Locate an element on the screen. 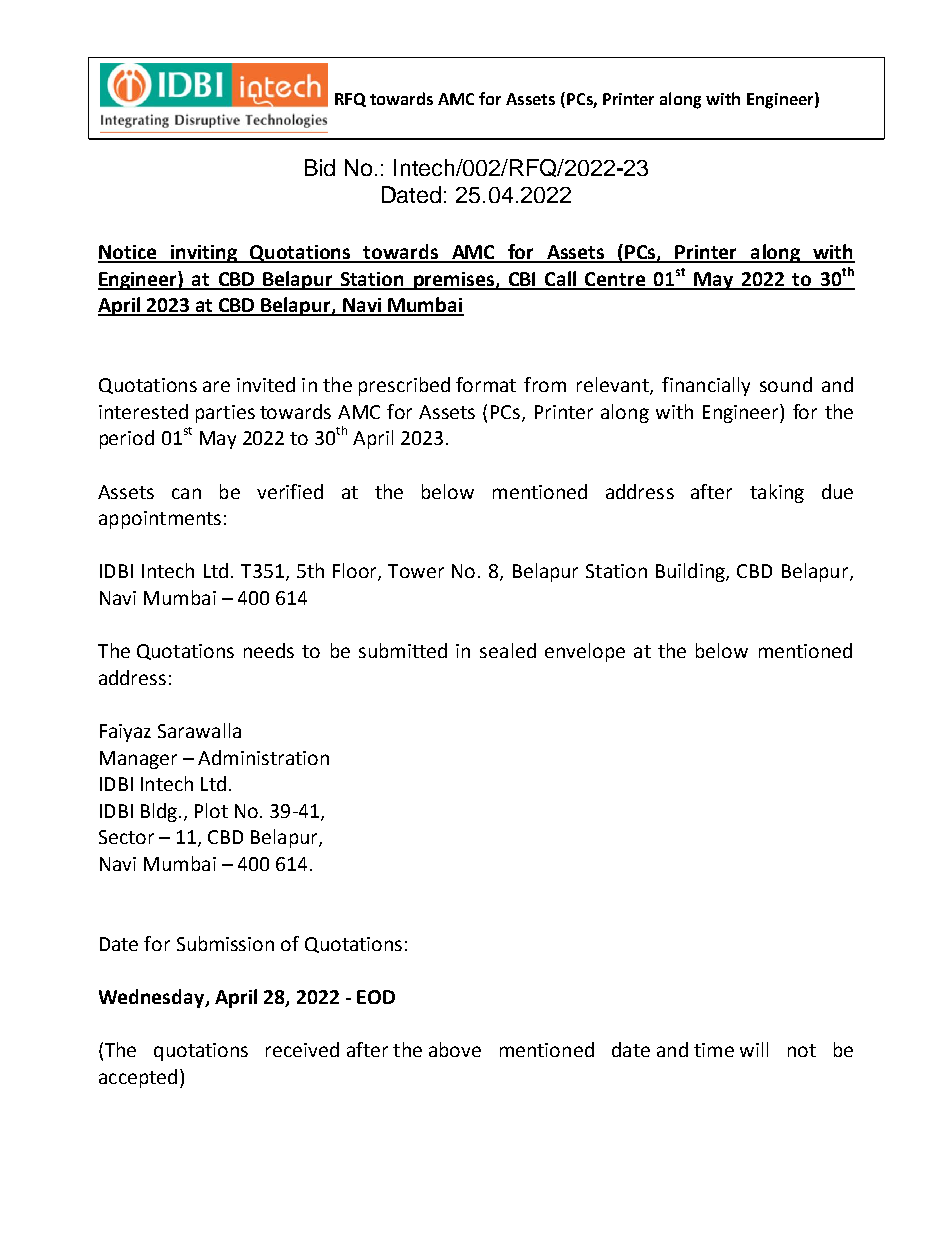 This screenshot has width=952, height=1233. sealed is located at coordinates (508, 650).
